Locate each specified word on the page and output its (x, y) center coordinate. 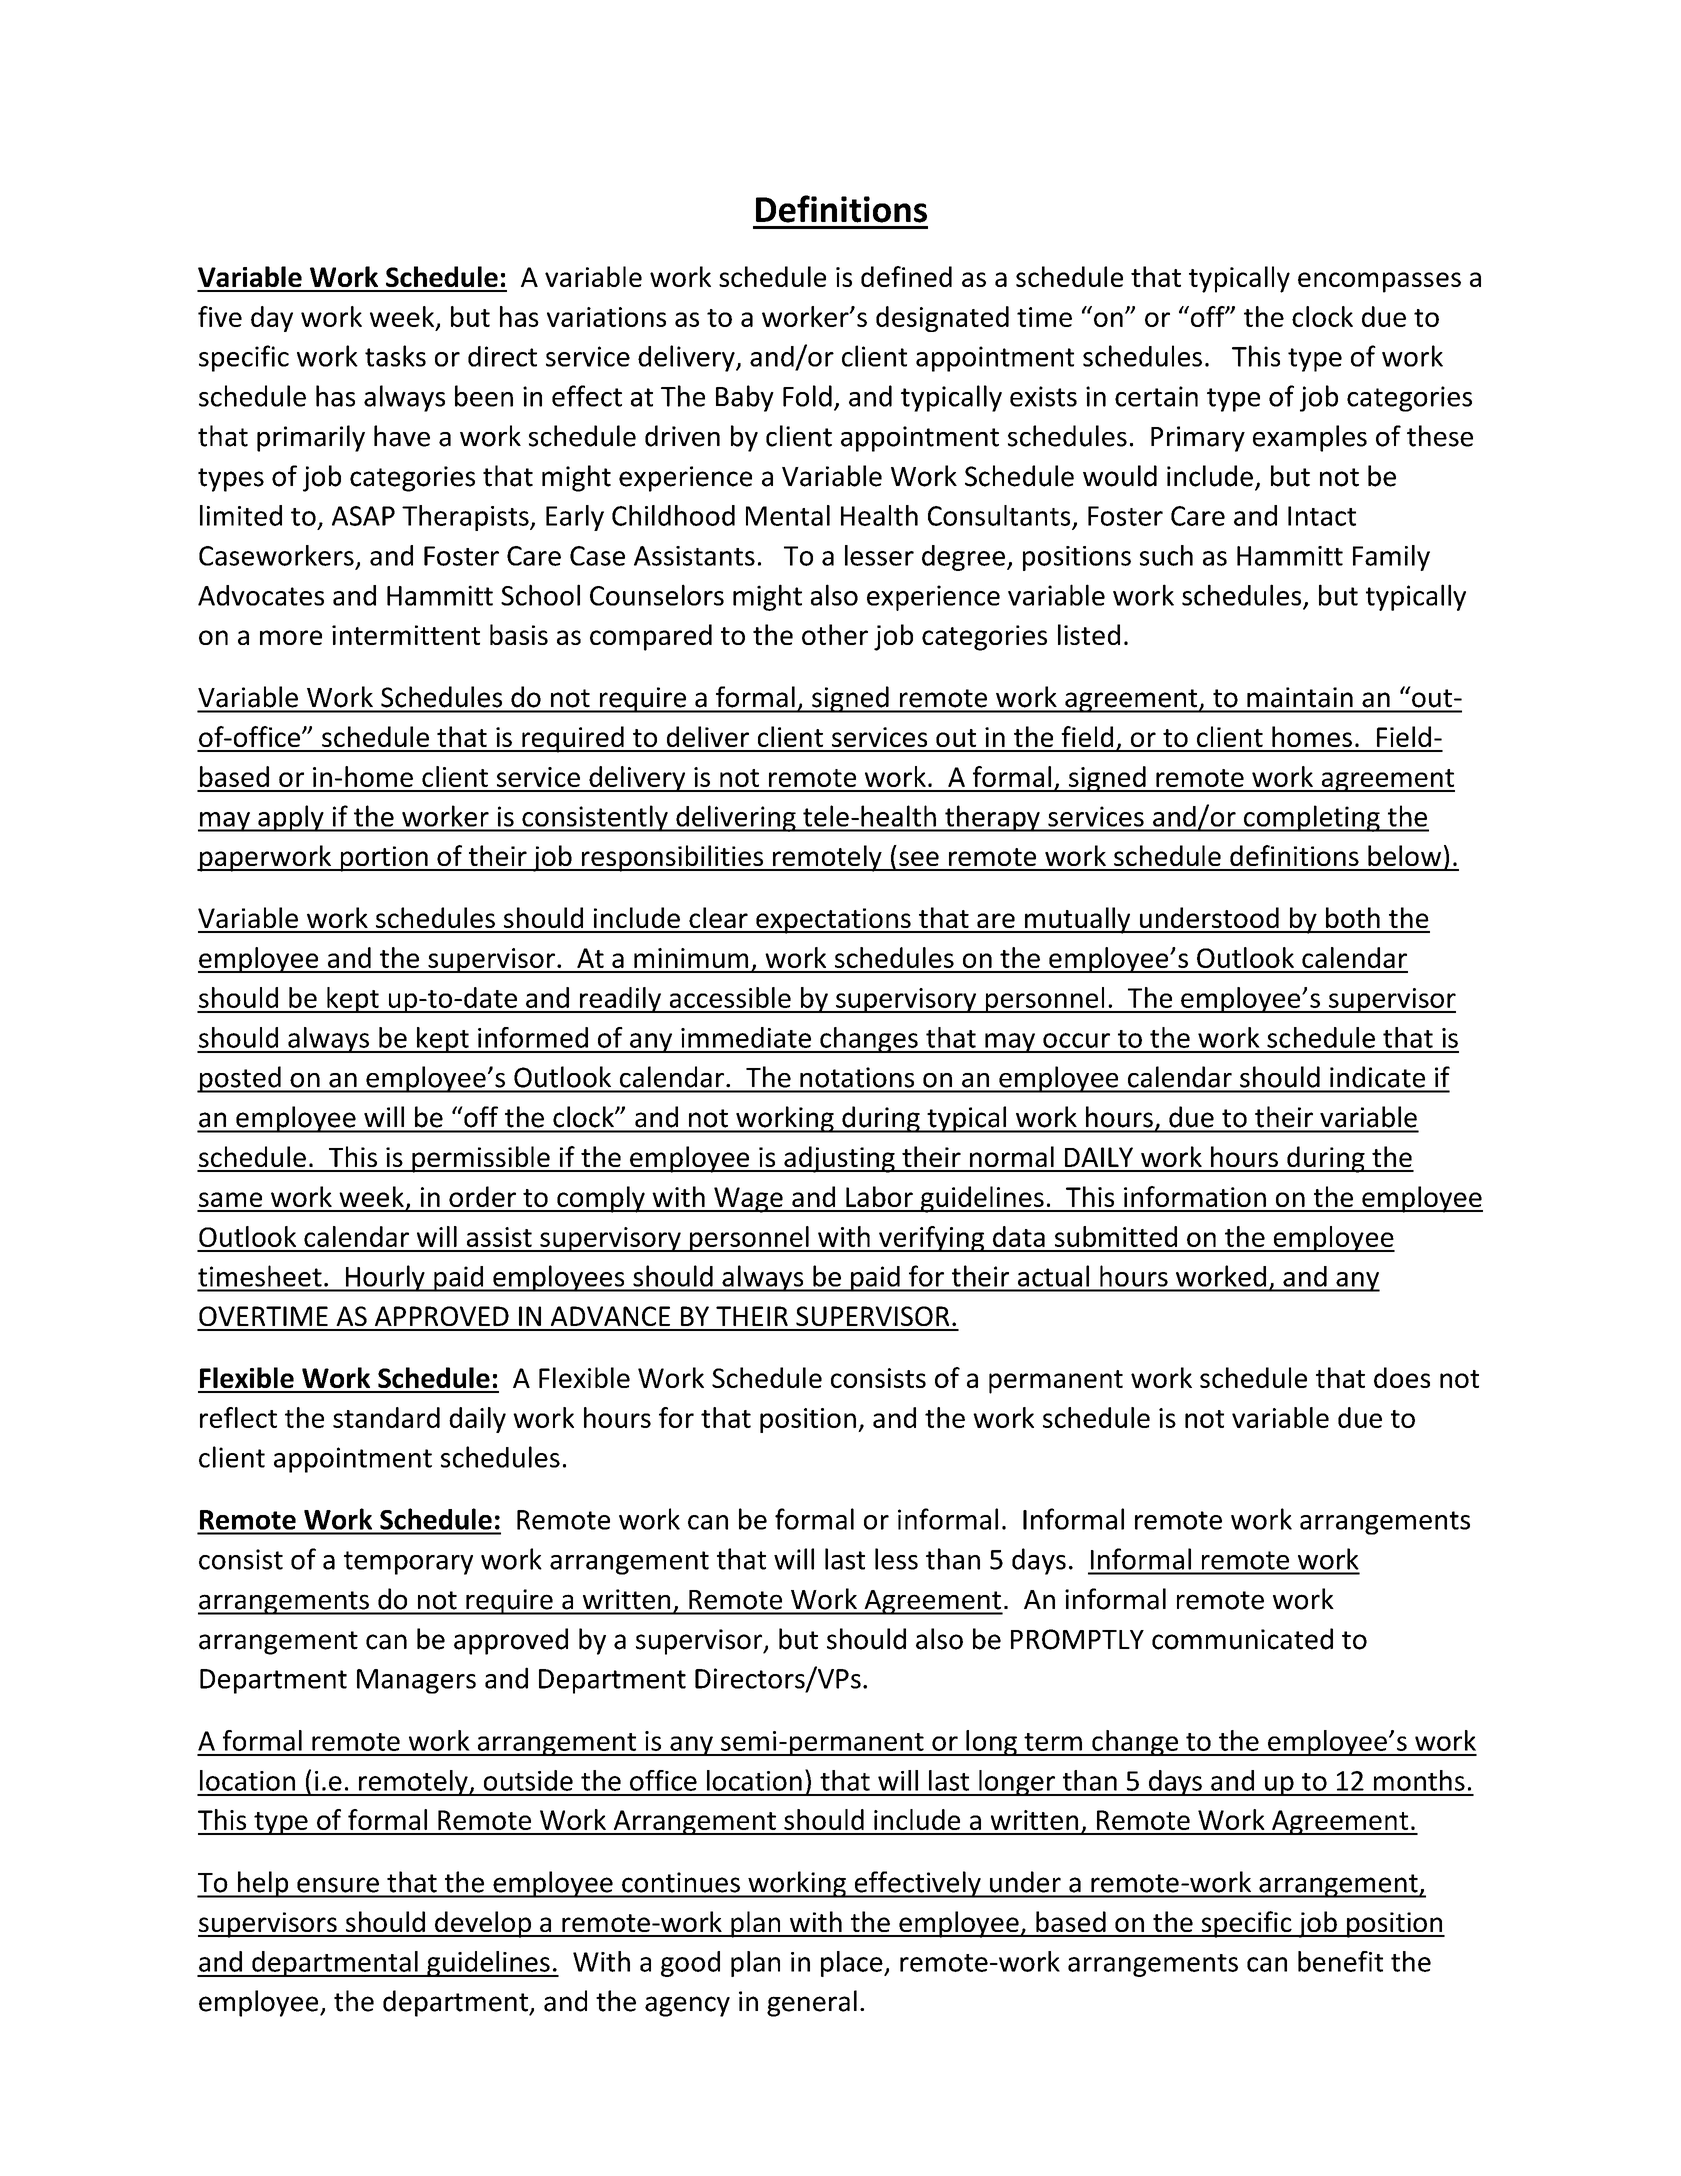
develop (483, 1924)
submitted (1116, 1236)
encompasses (1379, 282)
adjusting (839, 1159)
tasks (395, 356)
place (853, 1964)
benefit (1340, 1961)
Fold (807, 396)
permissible (481, 1159)
